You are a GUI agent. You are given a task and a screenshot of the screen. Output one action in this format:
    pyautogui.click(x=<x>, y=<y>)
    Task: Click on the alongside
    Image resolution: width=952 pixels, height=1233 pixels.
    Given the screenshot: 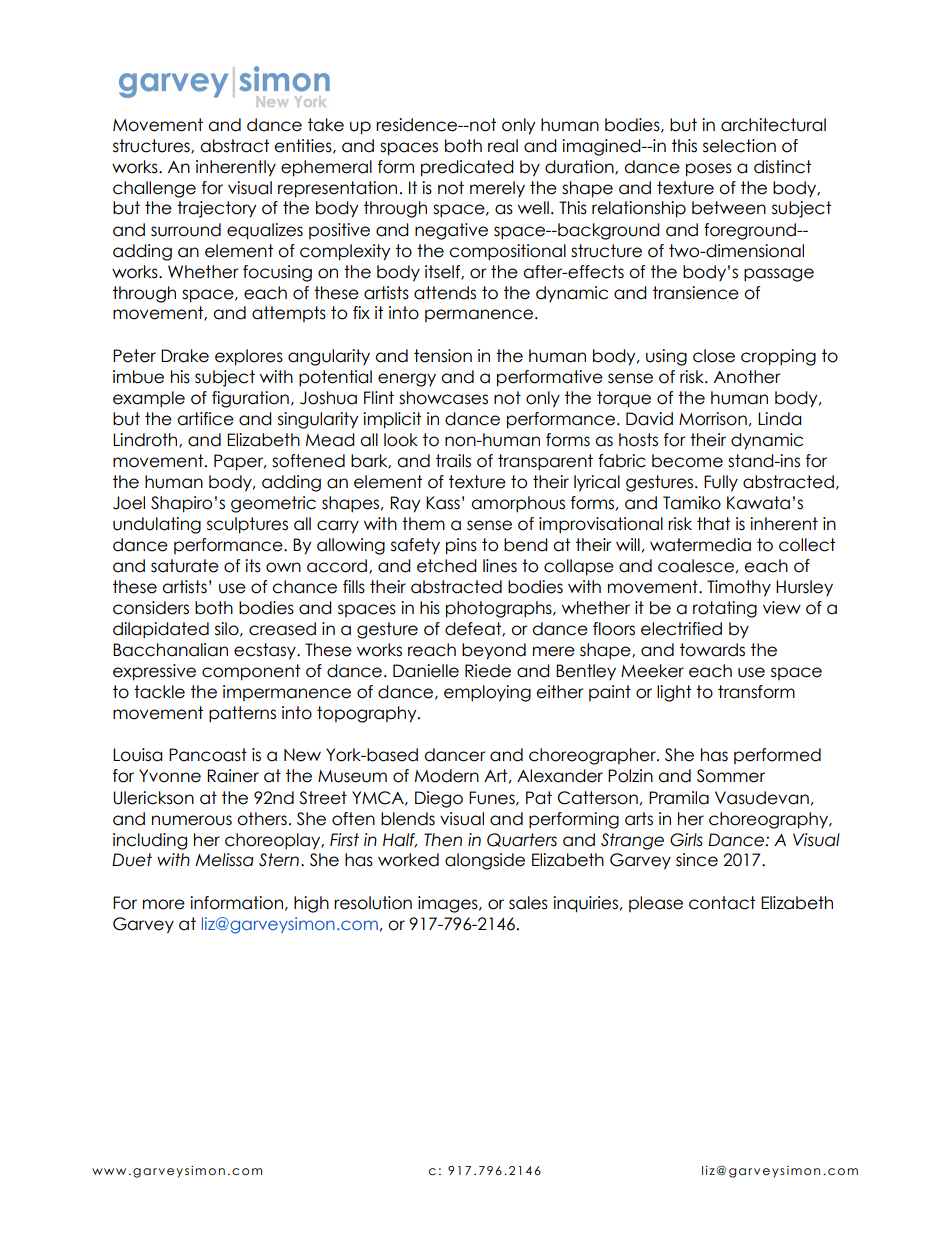 What is the action you would take?
    pyautogui.click(x=485, y=861)
